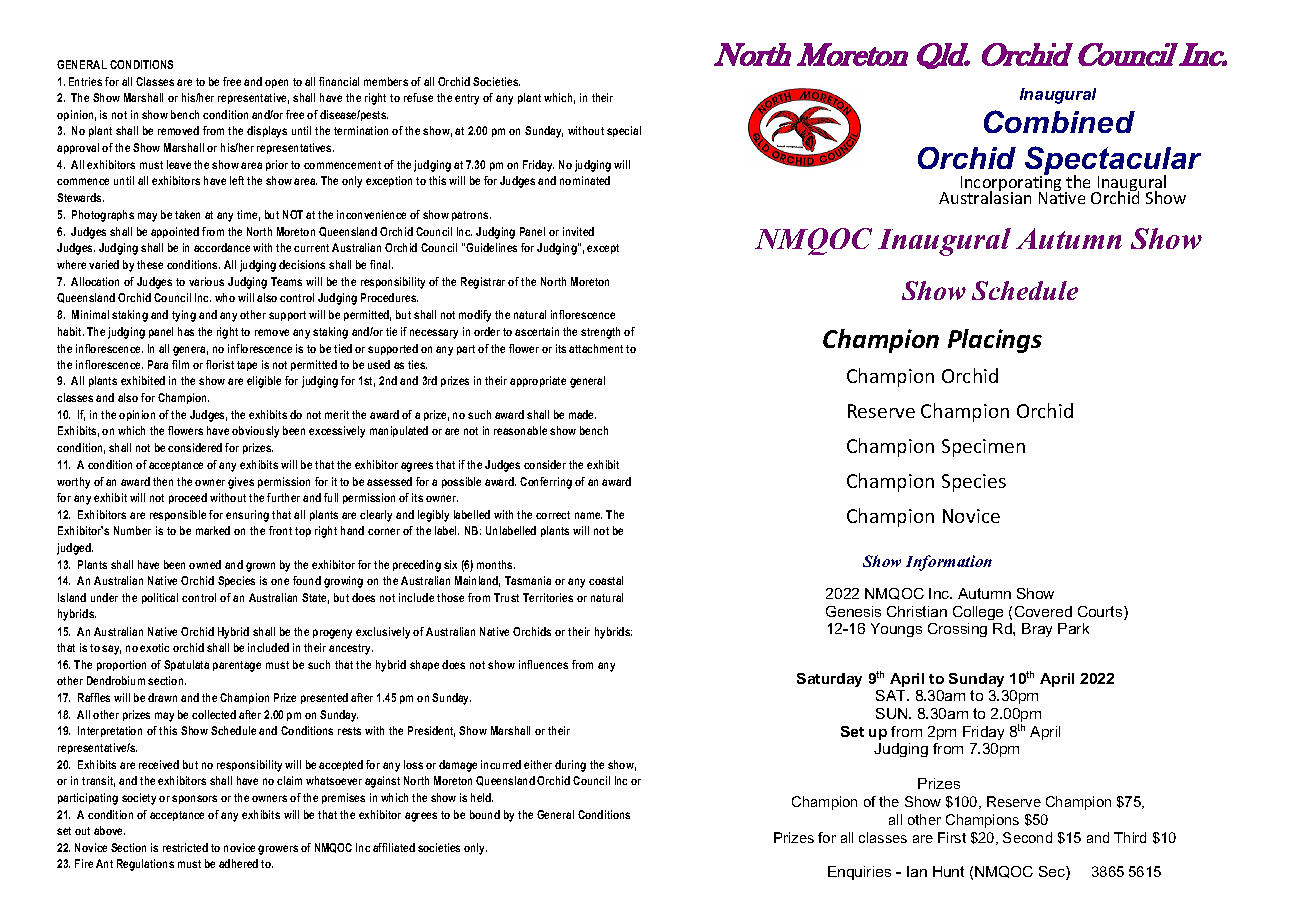 The image size is (1308, 924). What do you see at coordinates (276, 83) in the image?
I see `open` at bounding box center [276, 83].
